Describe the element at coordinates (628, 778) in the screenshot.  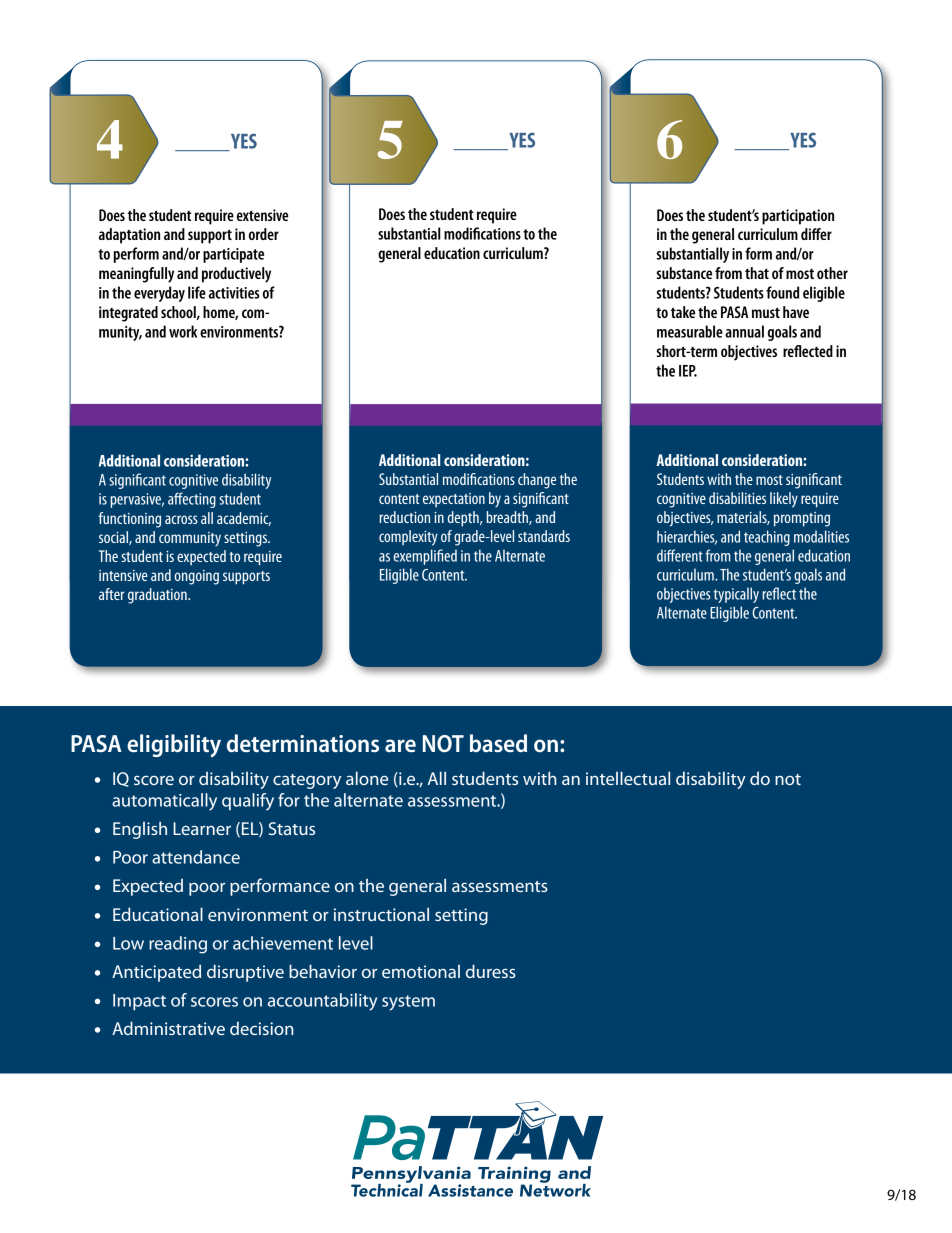
I see `intellectual` at that location.
